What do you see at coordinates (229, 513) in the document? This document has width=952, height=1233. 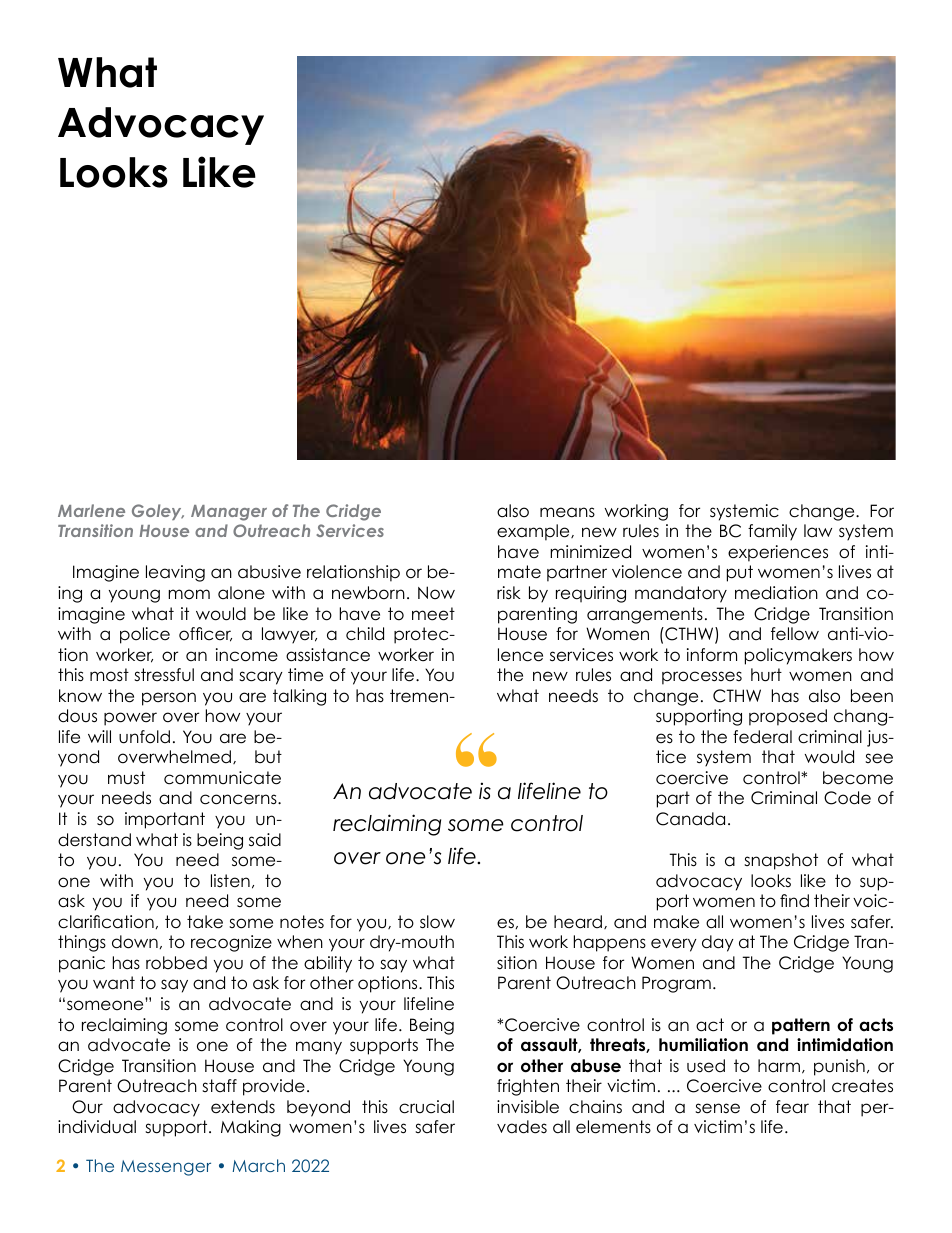 I see `Manager` at bounding box center [229, 513].
